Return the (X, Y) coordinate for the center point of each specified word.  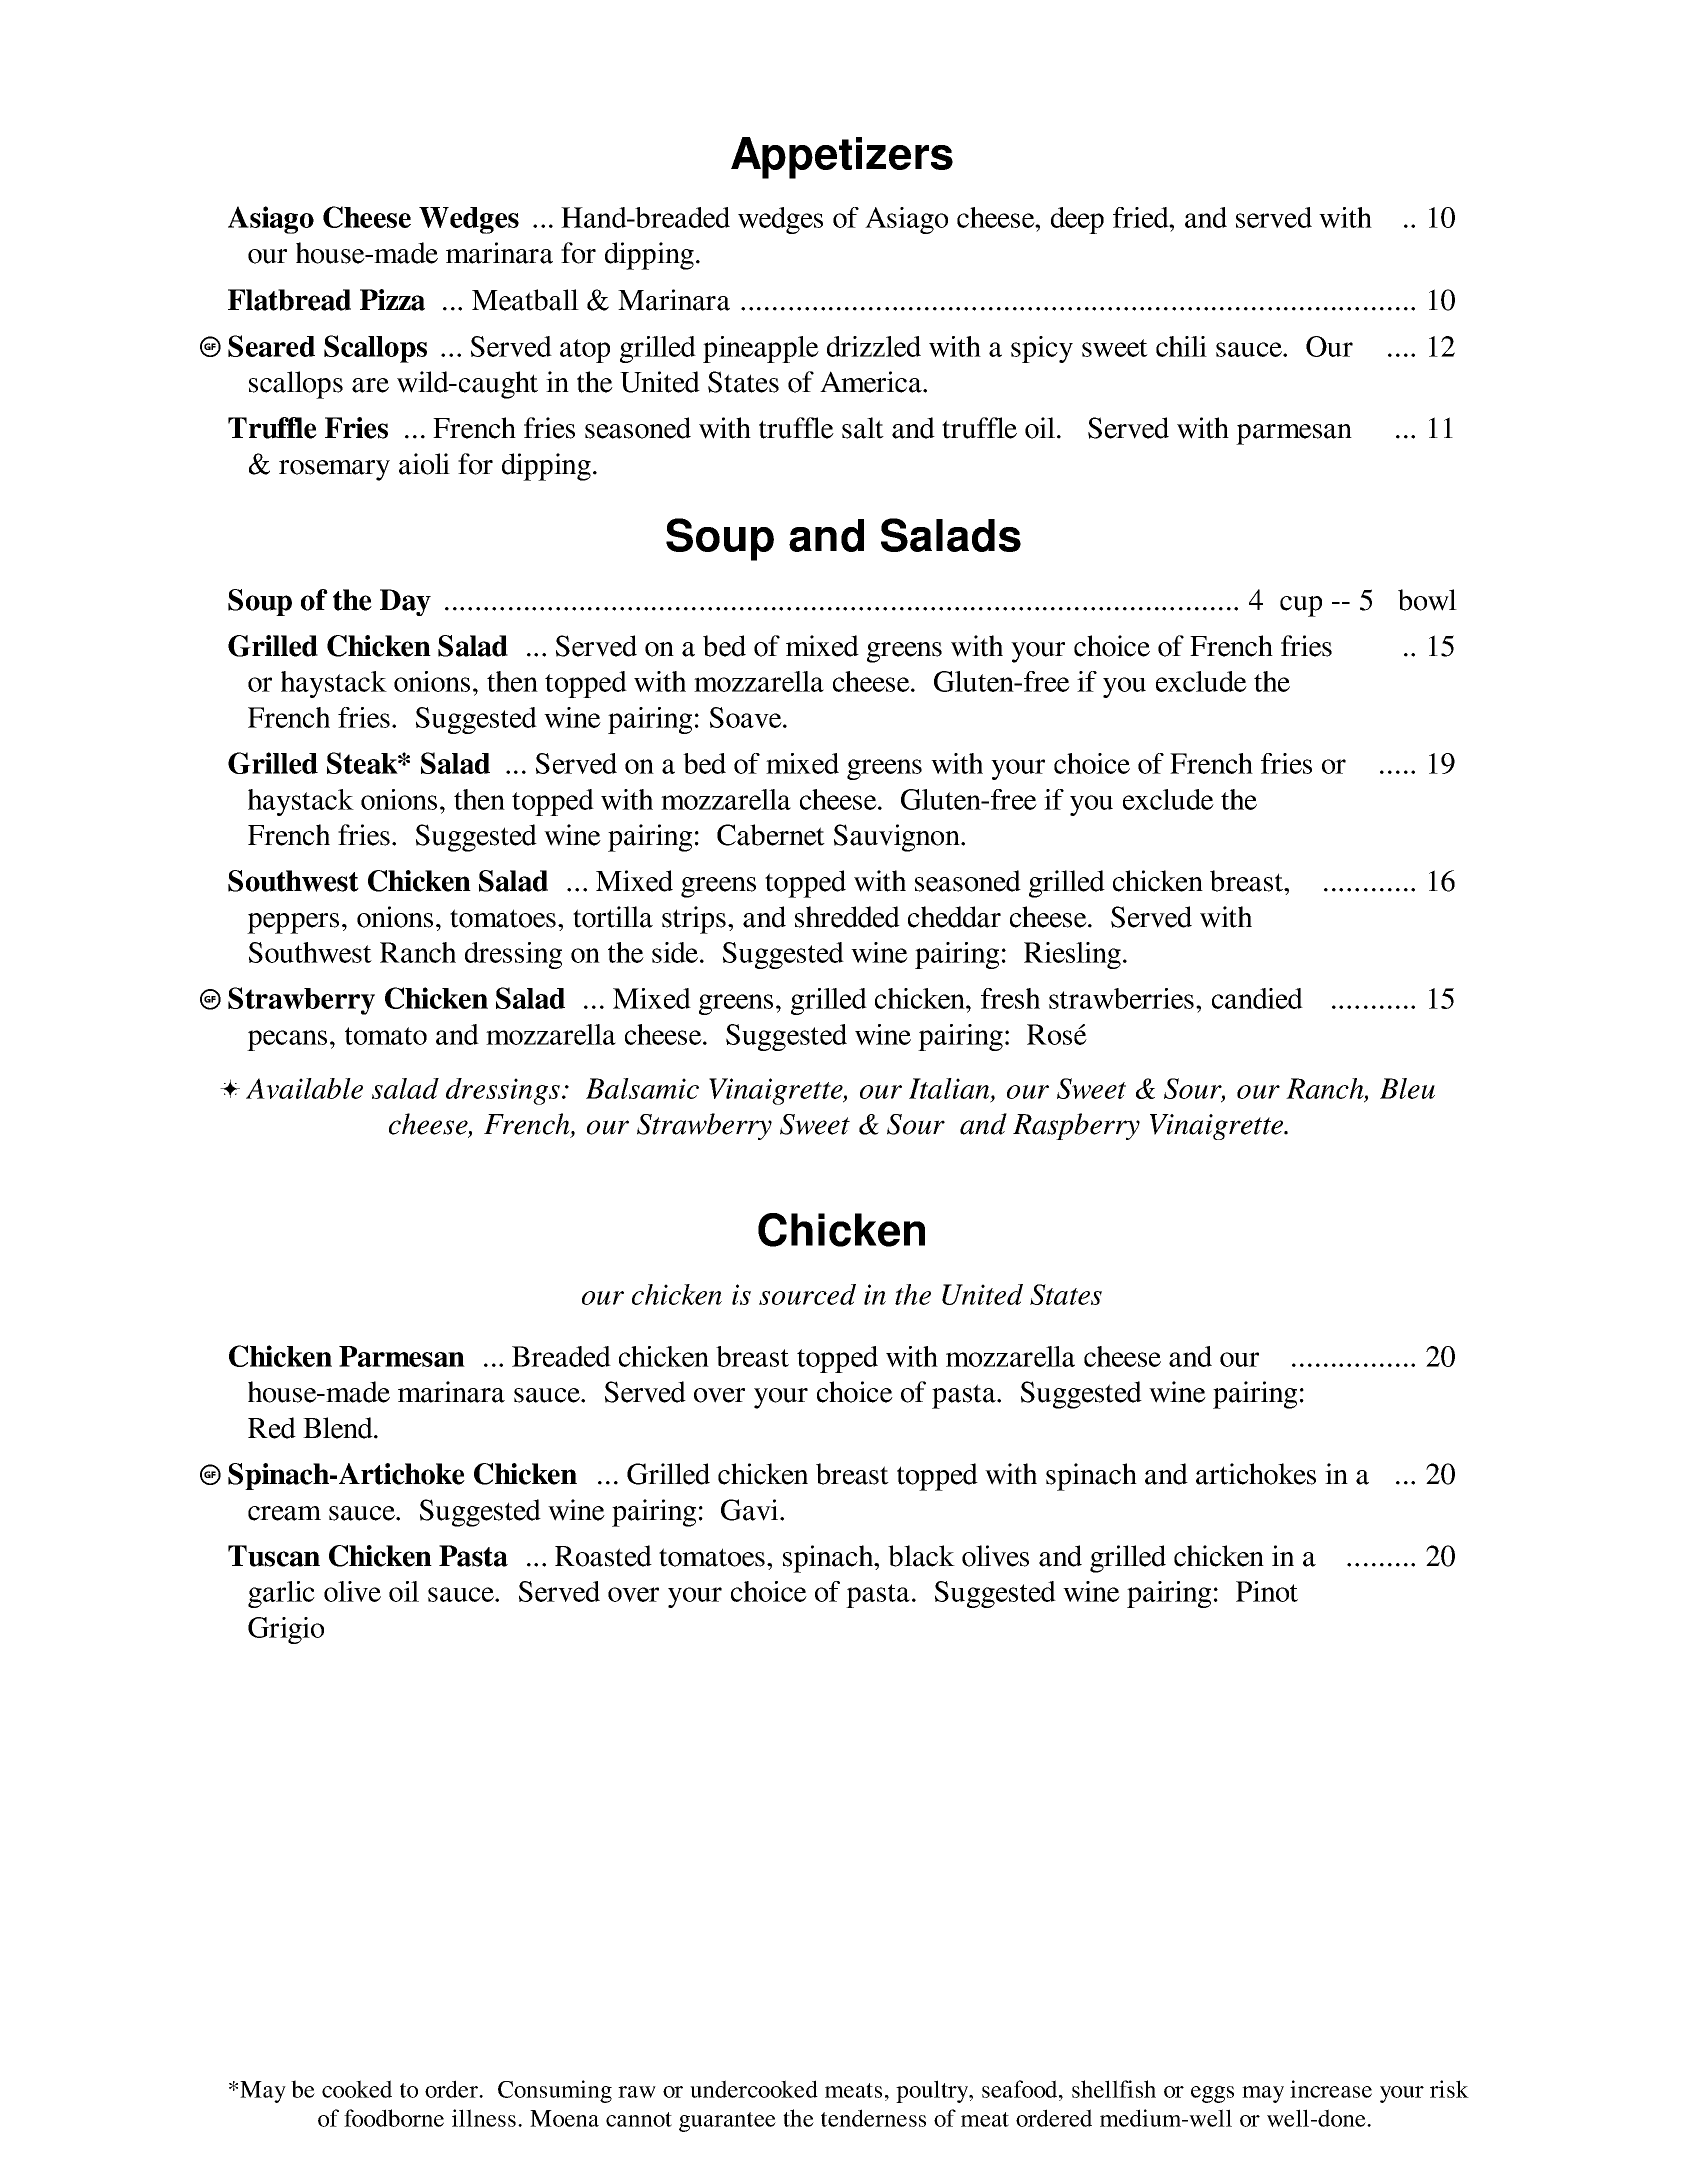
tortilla (613, 917)
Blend (339, 1428)
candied (1257, 998)
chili (1181, 346)
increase (1331, 2089)
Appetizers (842, 158)
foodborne (394, 2118)
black (921, 1556)
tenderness (873, 2118)
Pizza (392, 300)
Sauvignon (898, 838)
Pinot (1267, 1591)
